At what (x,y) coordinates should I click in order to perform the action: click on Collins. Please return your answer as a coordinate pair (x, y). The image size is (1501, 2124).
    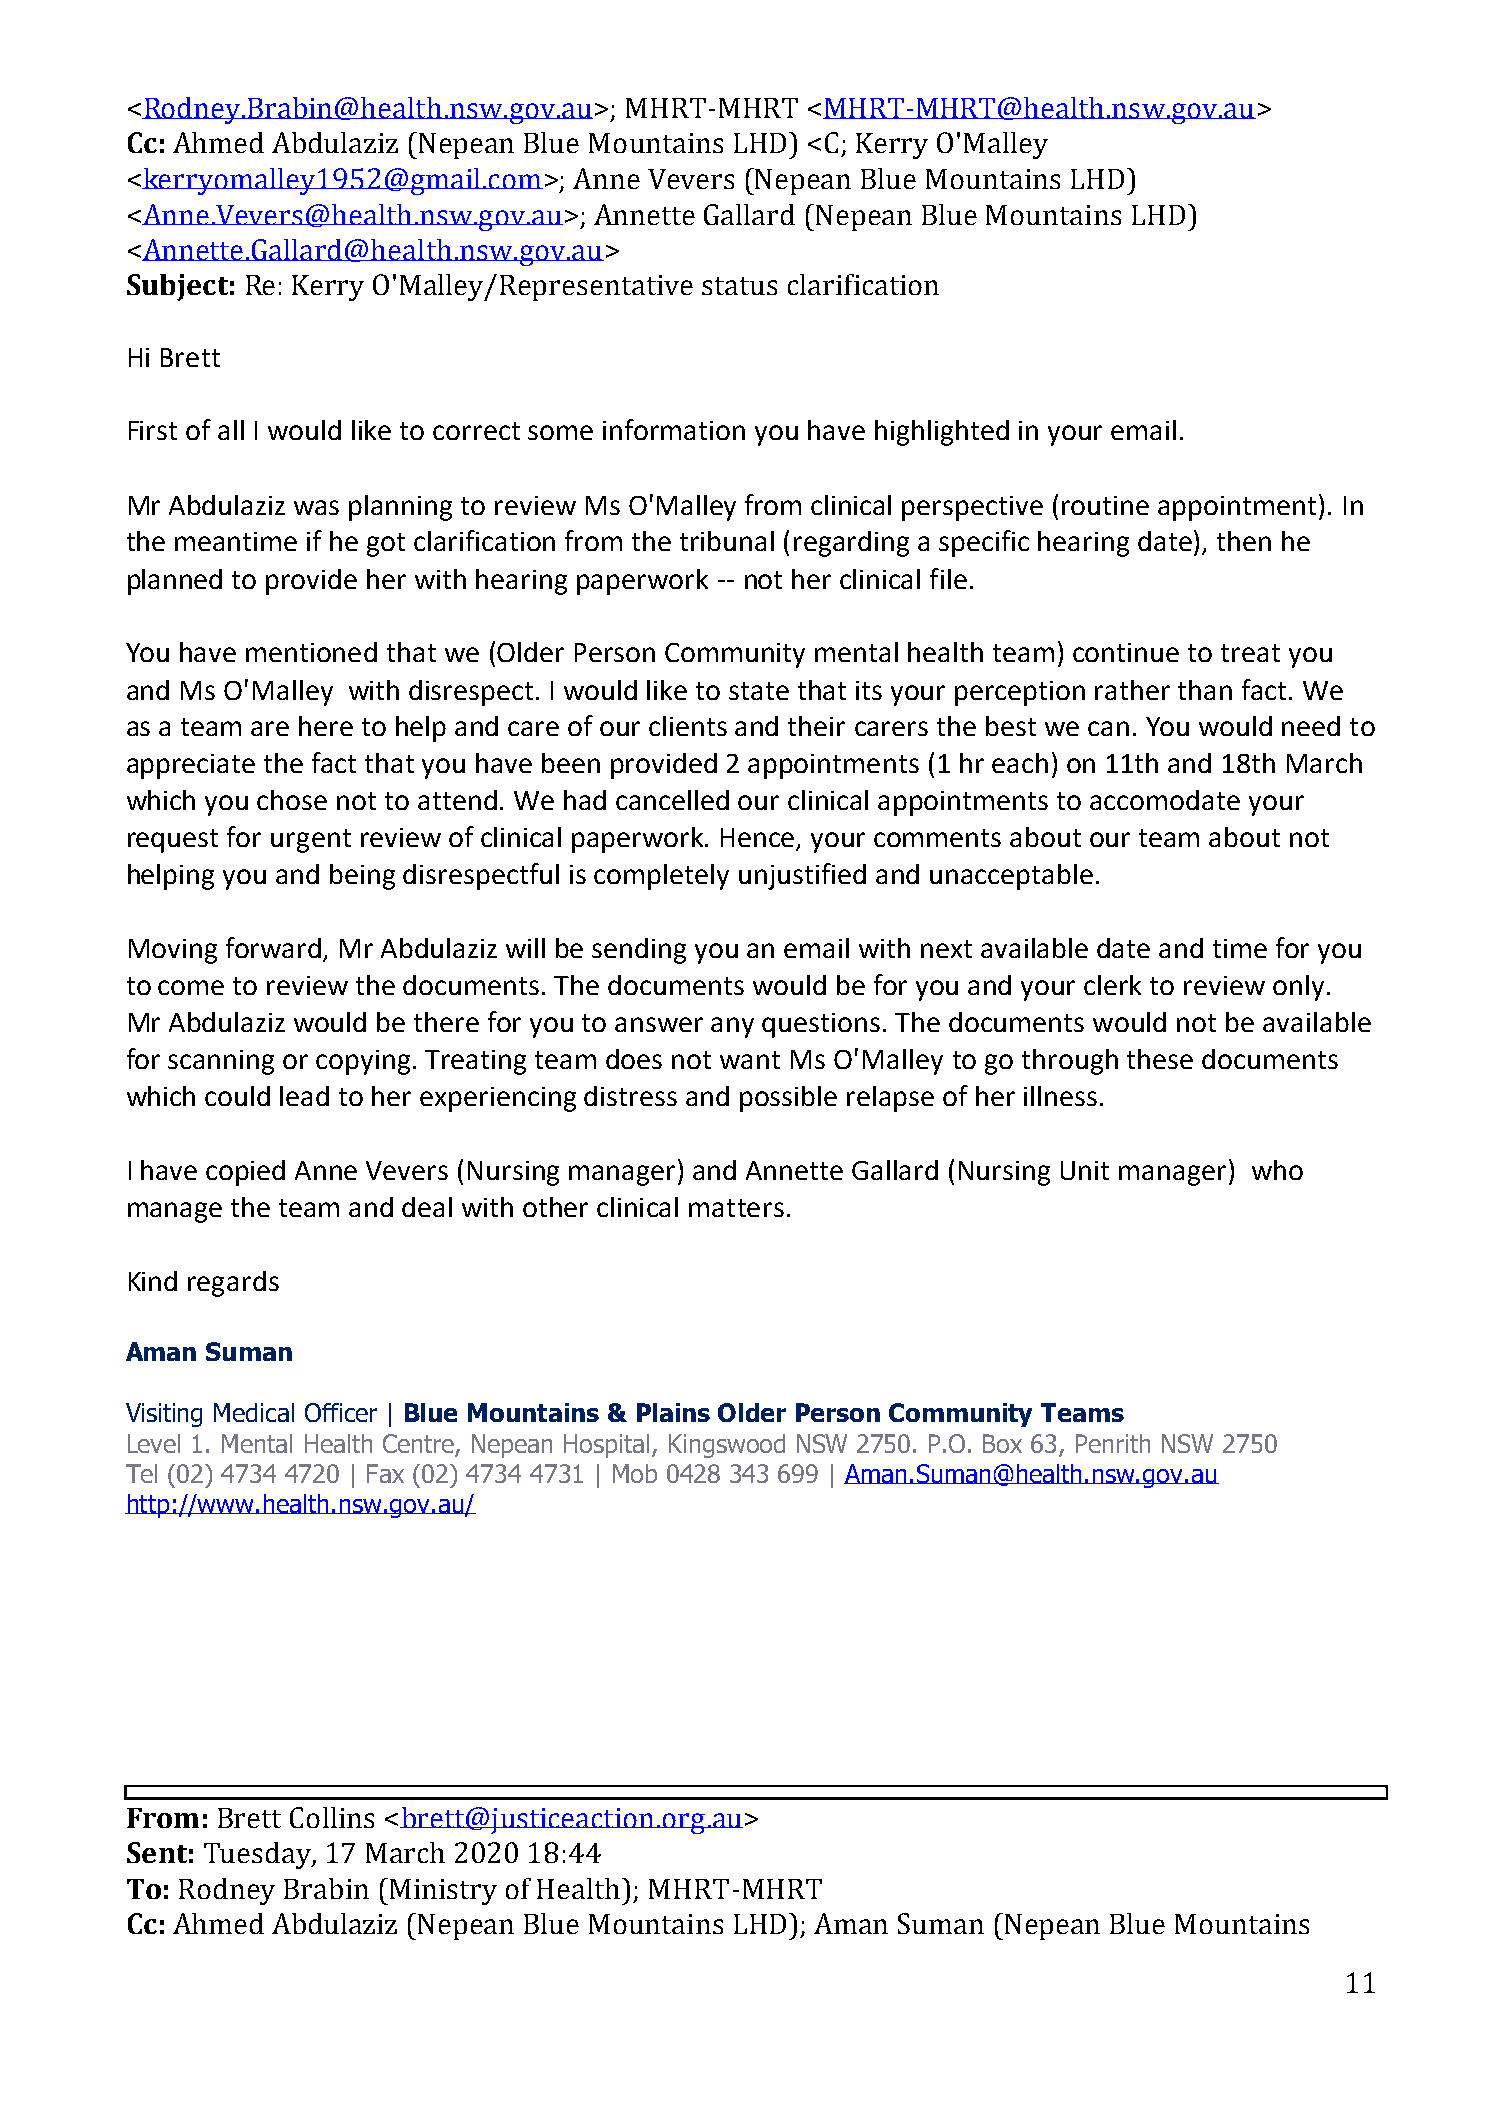
    Looking at the image, I should click on (332, 1817).
